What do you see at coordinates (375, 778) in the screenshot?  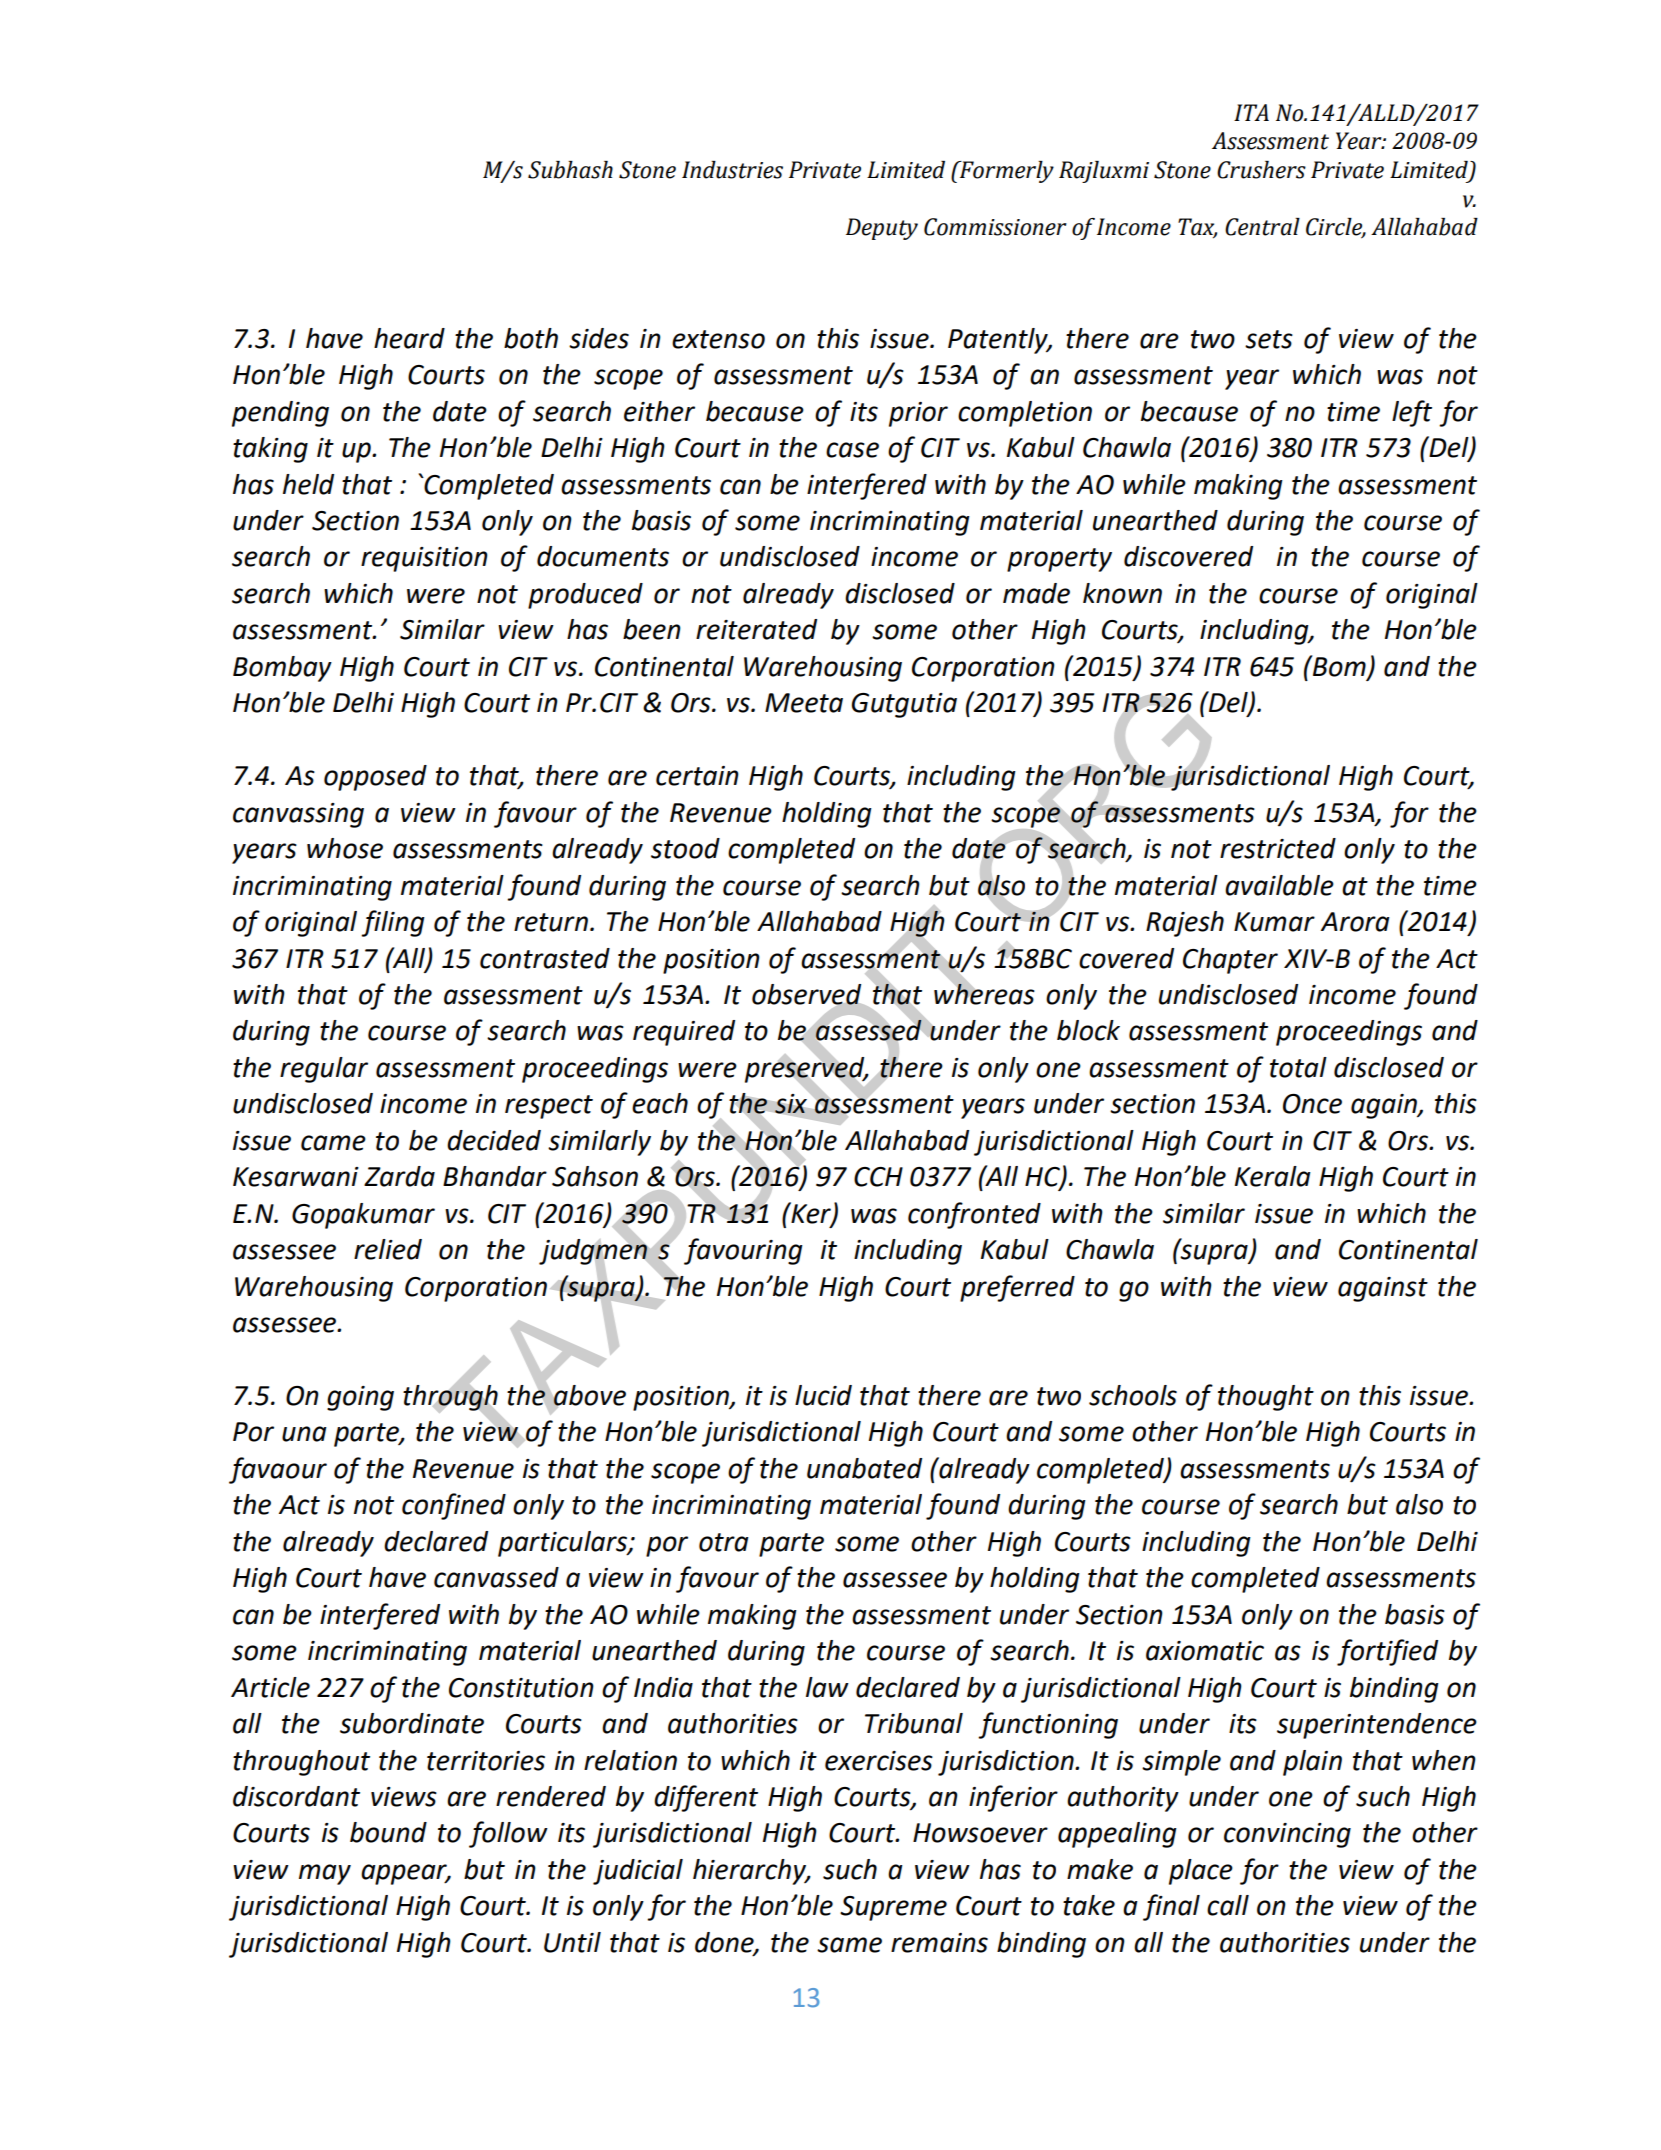 I see `opposed` at bounding box center [375, 778].
